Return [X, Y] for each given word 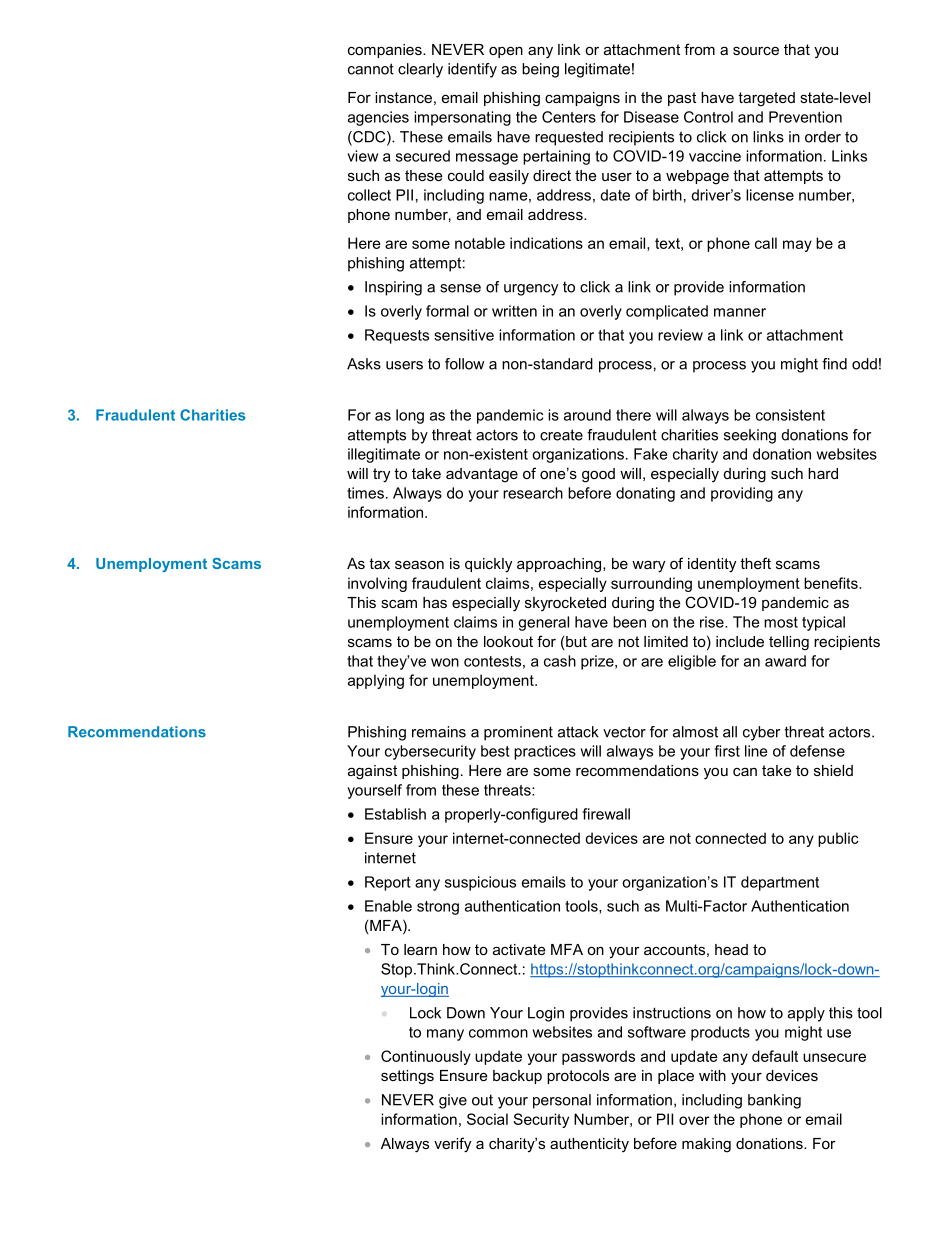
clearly [420, 70]
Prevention [805, 117]
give [453, 1101]
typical [823, 623]
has [435, 602]
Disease [651, 117]
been [629, 622]
